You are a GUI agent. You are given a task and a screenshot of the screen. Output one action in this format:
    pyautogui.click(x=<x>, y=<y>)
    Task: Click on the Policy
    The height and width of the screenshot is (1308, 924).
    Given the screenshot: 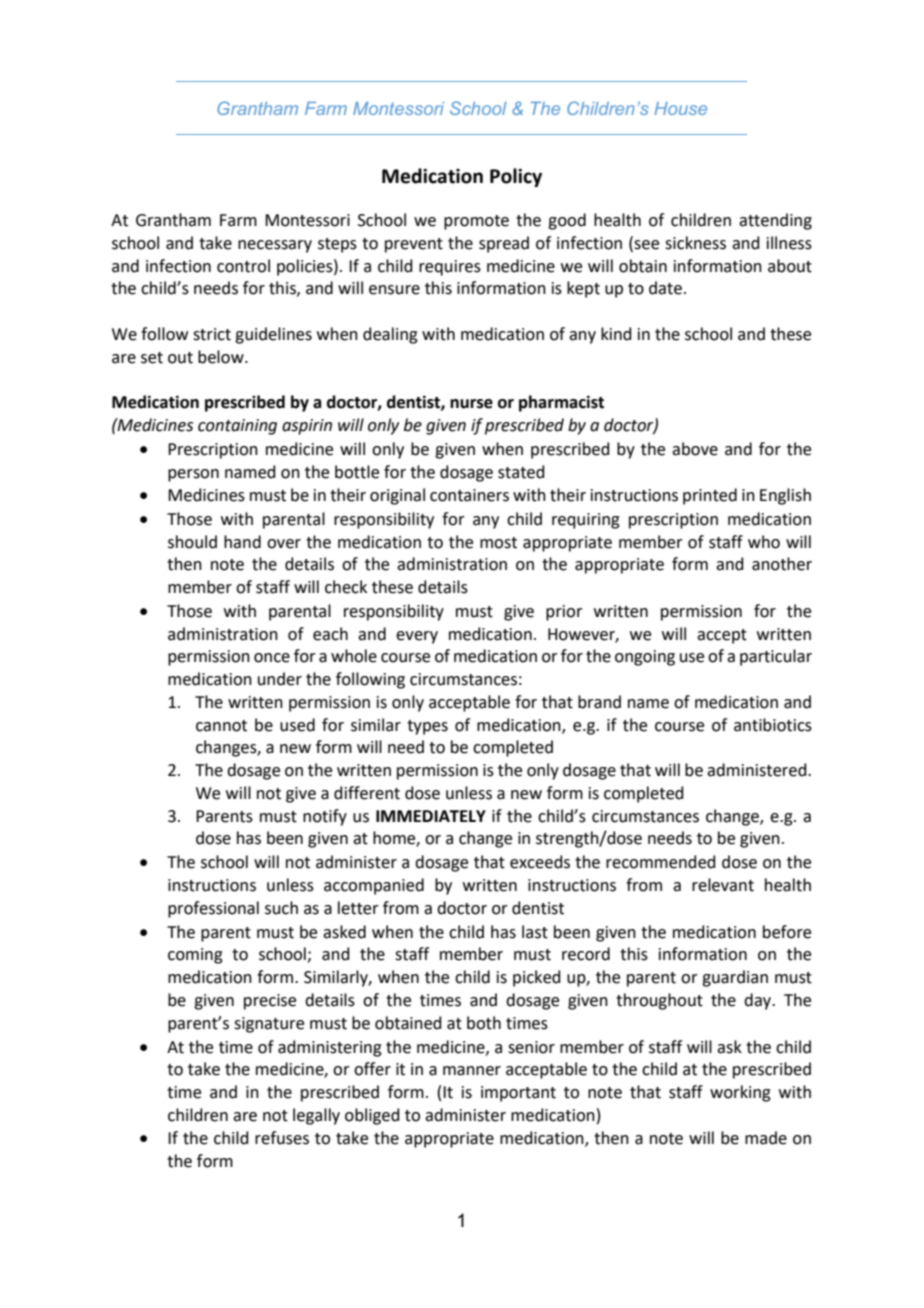 What is the action you would take?
    pyautogui.click(x=516, y=177)
